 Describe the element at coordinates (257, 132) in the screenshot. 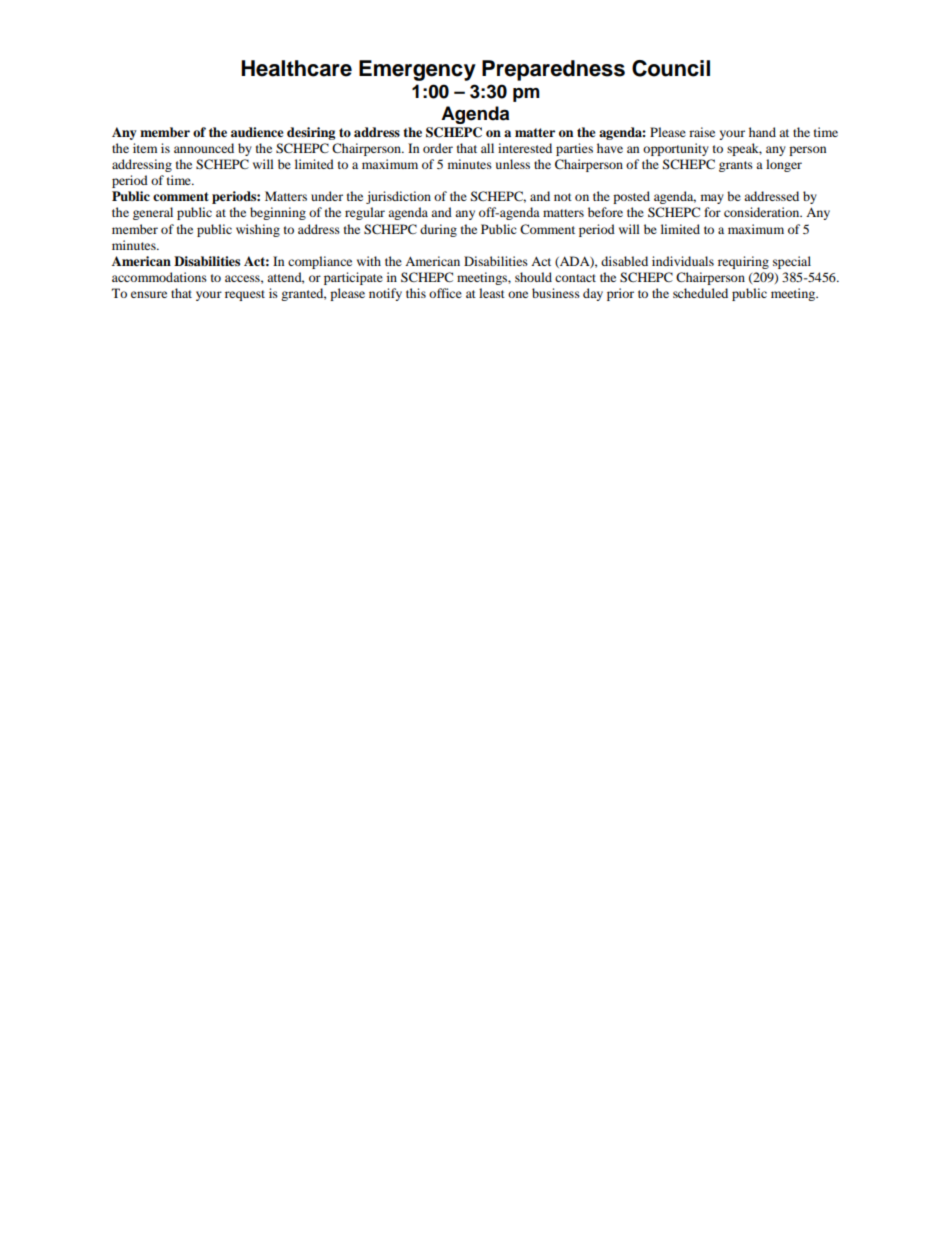

I see `audience` at that location.
